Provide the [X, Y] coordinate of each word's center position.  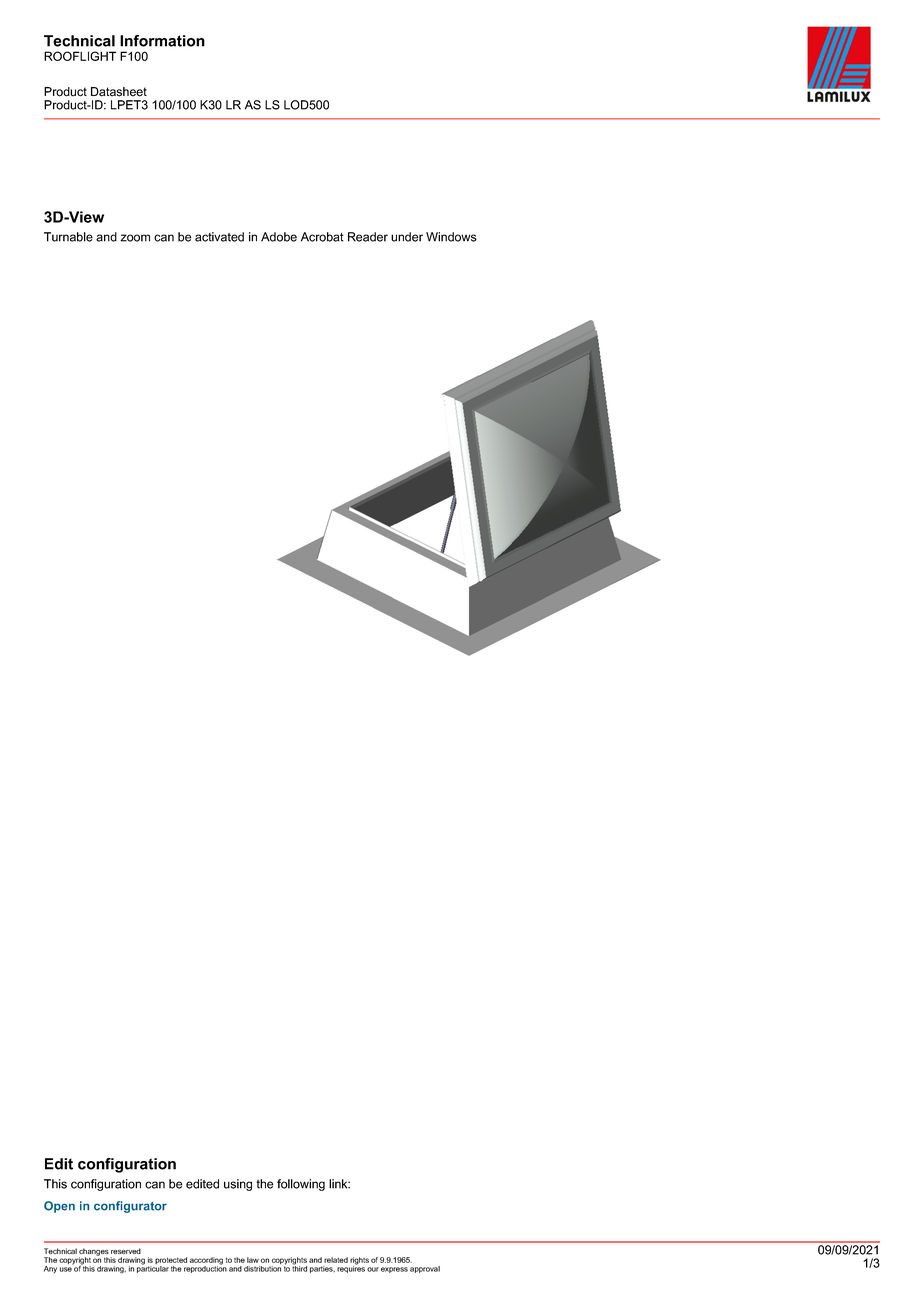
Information [162, 41]
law [253, 1260]
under [407, 237]
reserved [126, 1251]
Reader [368, 237]
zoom [135, 238]
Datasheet [119, 92]
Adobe [279, 237]
